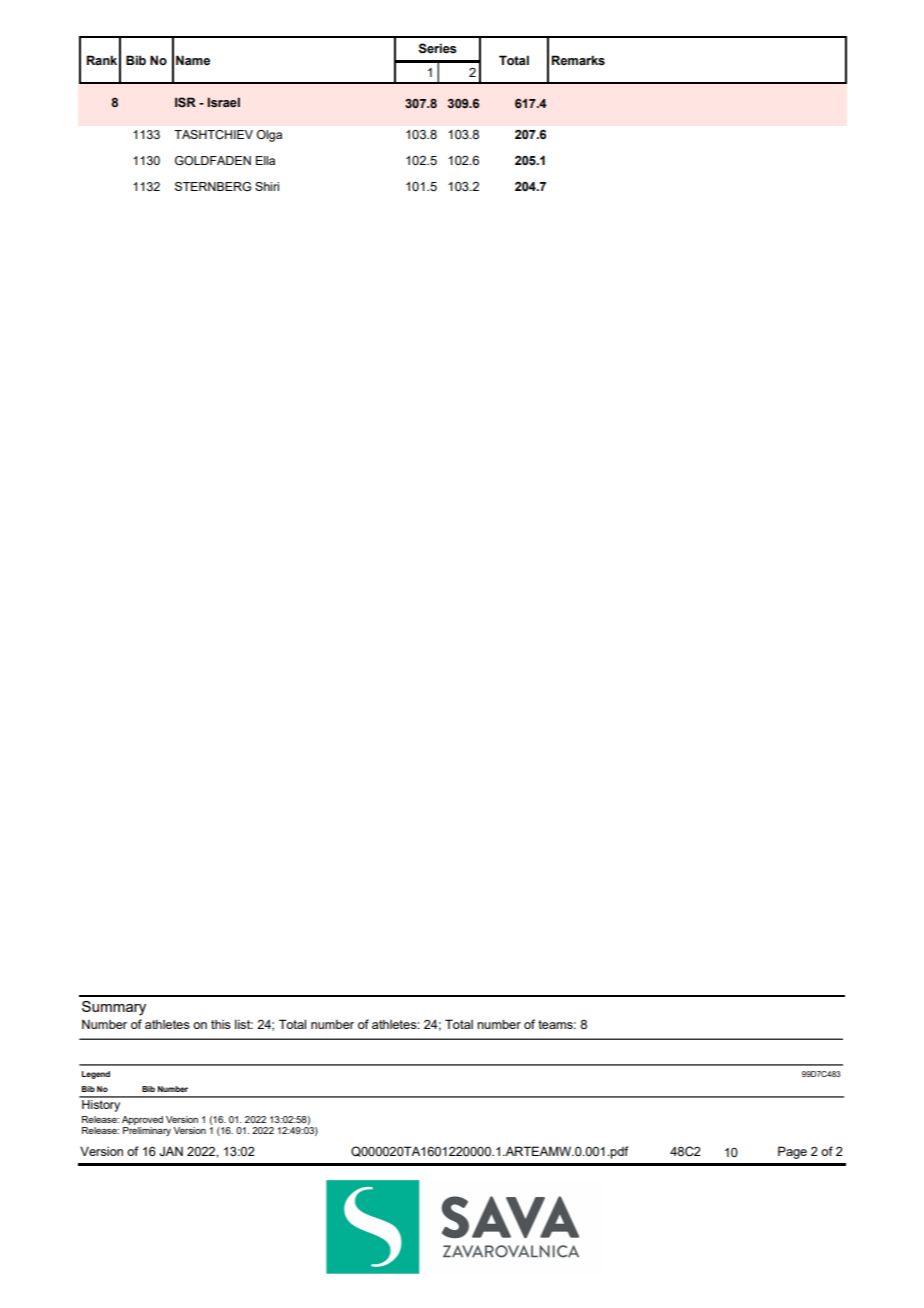 This screenshot has height=1308, width=924. What do you see at coordinates (578, 60) in the screenshot?
I see `Remarks` at bounding box center [578, 60].
